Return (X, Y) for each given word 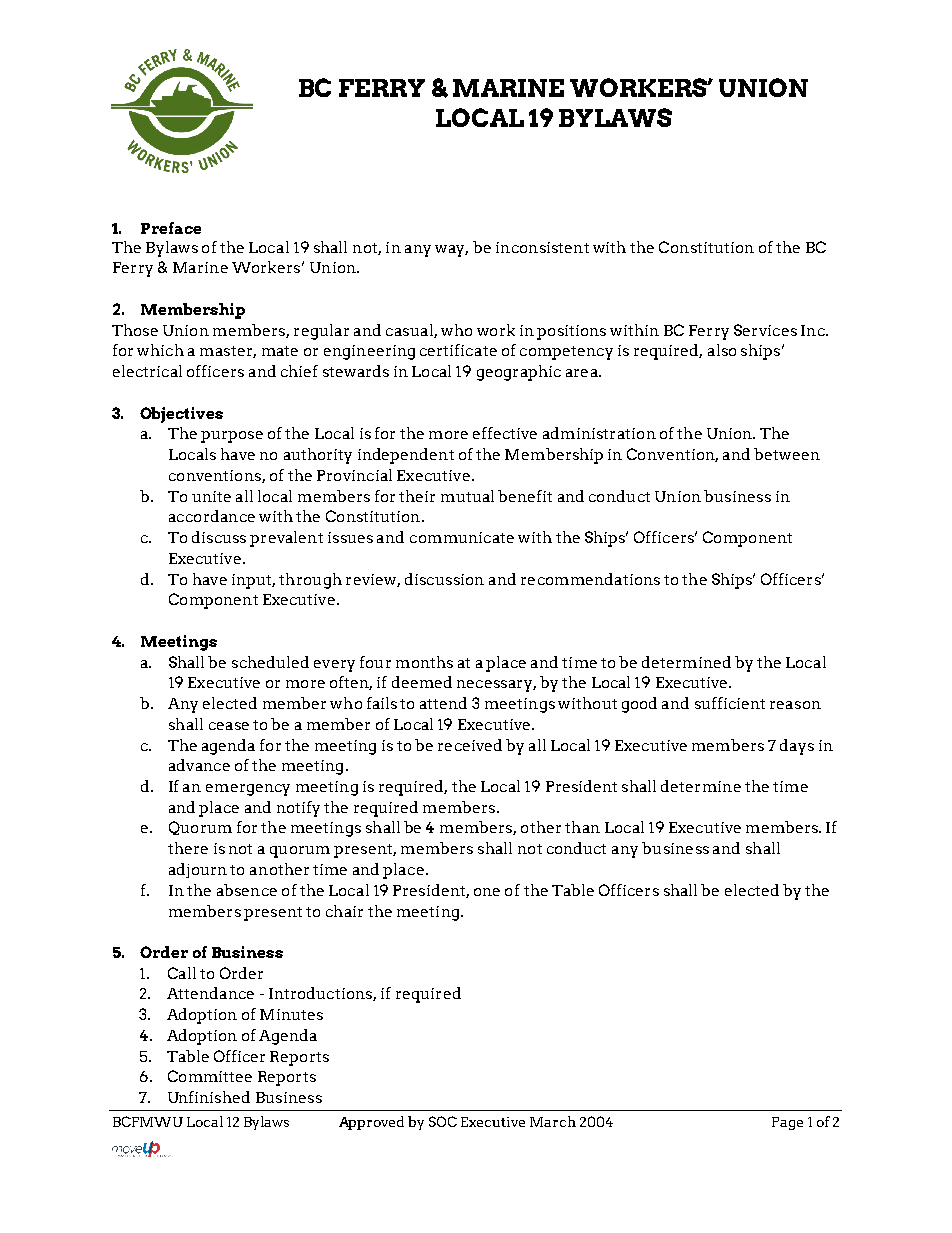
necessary (495, 686)
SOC (443, 1121)
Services (765, 330)
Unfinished (209, 1097)
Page (787, 1123)
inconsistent (542, 247)
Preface (171, 228)
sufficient (730, 703)
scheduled (270, 662)
